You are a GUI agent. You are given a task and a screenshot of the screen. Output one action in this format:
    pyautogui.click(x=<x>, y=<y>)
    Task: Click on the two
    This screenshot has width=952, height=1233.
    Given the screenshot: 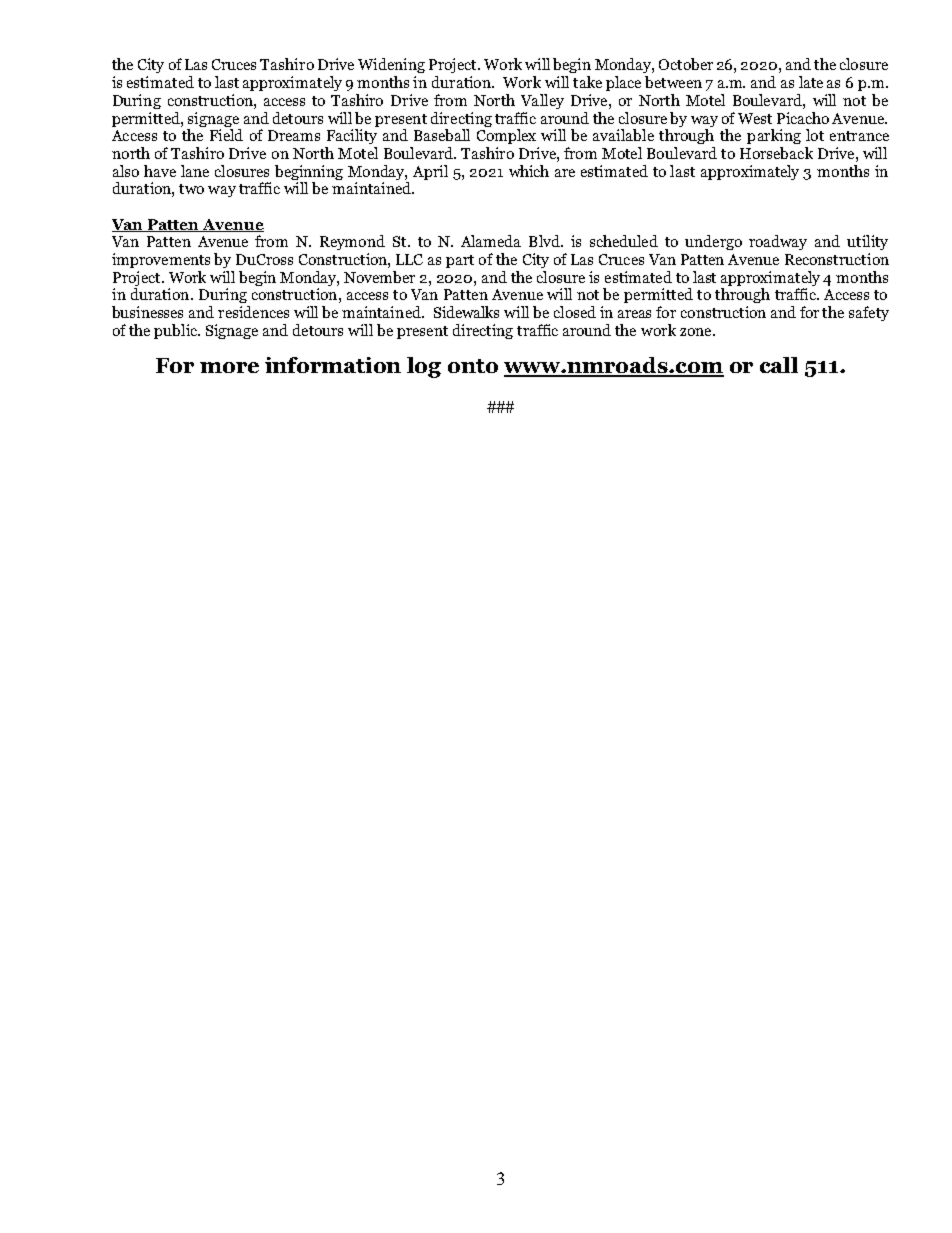 What is the action you would take?
    pyautogui.click(x=191, y=189)
